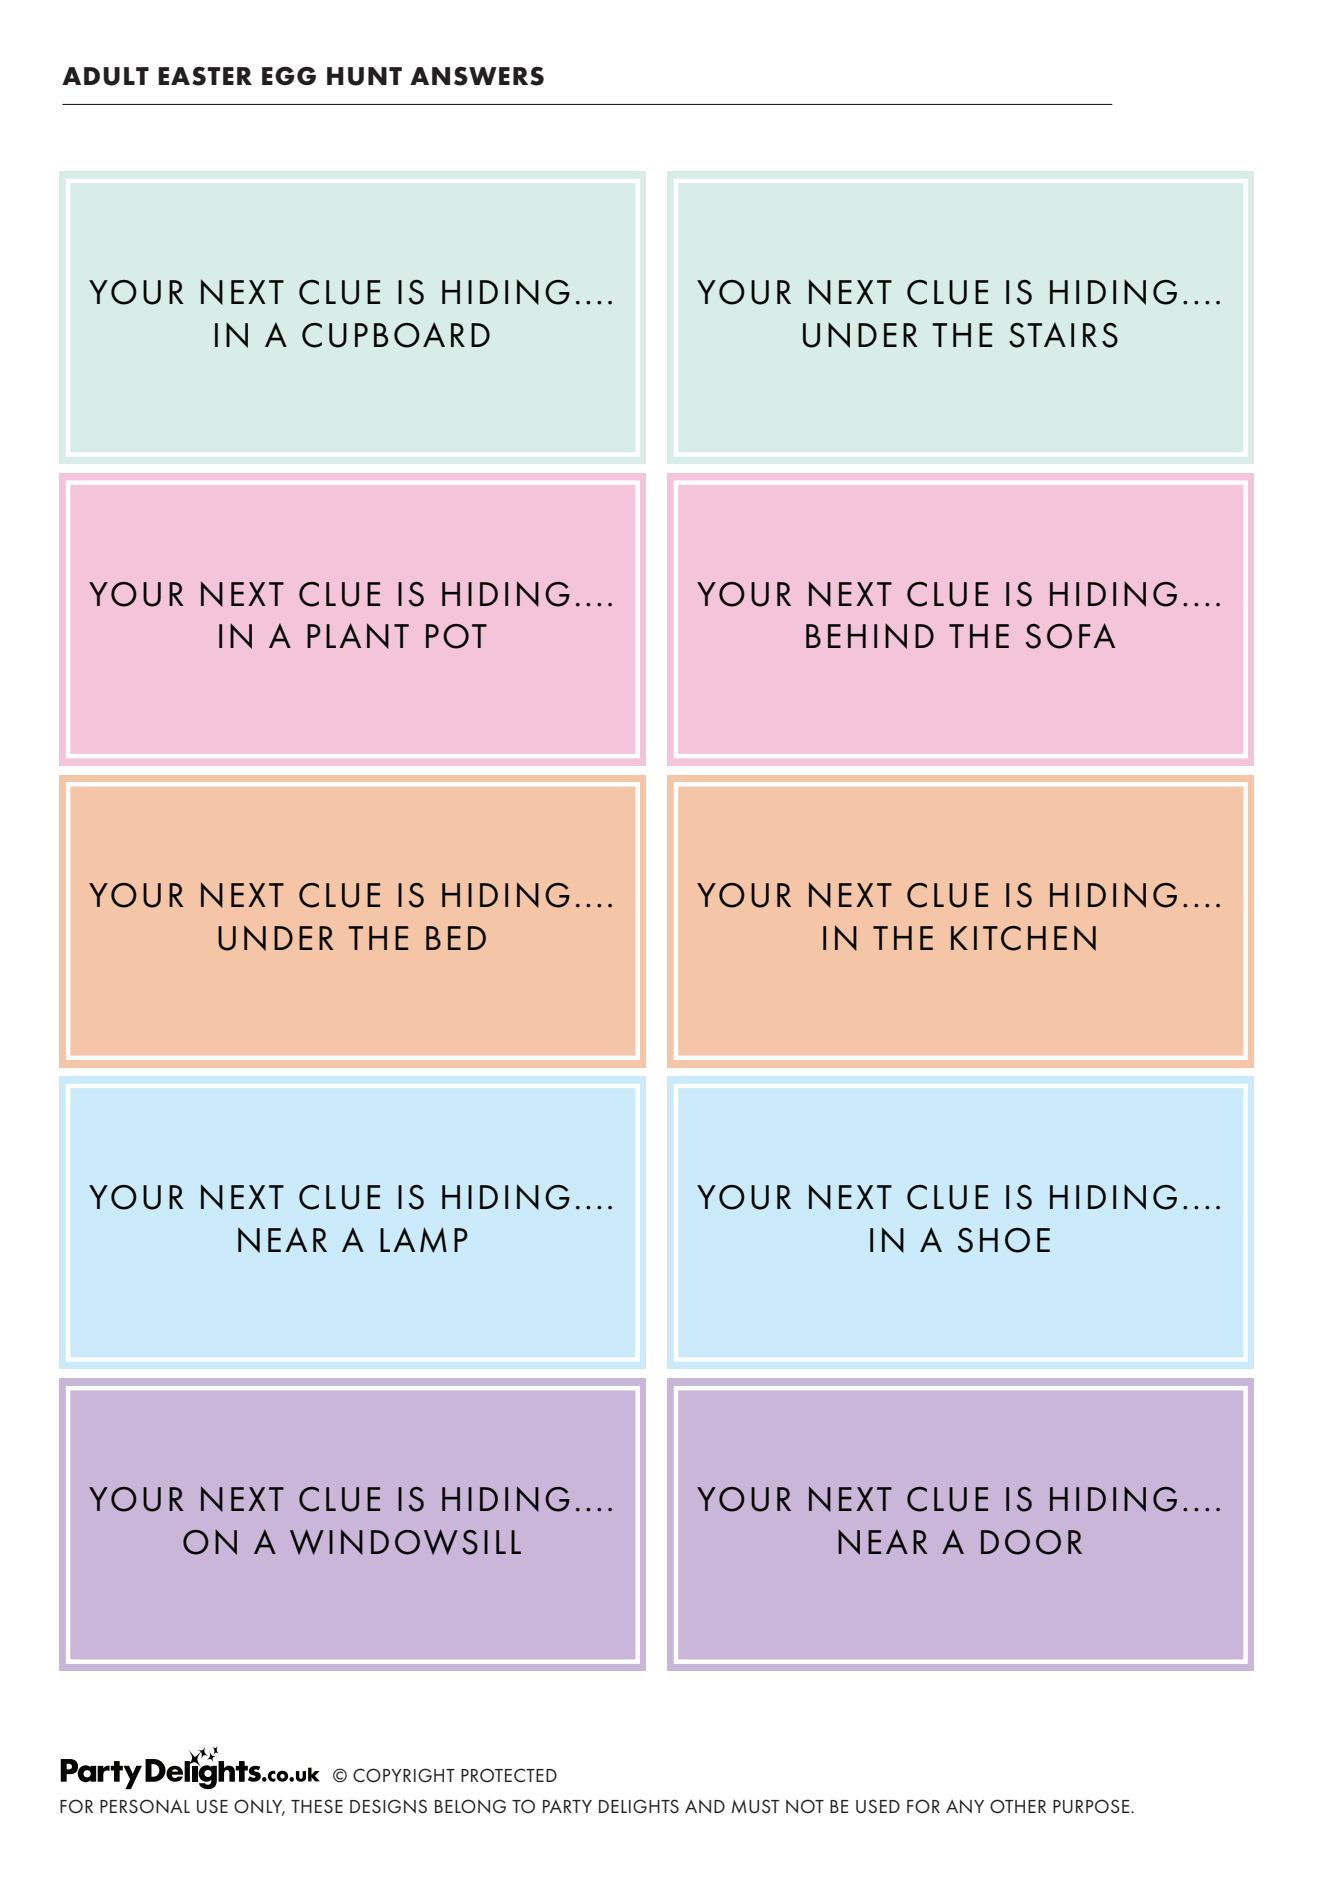  I want to click on PERSONAL, so click(145, 1806).
